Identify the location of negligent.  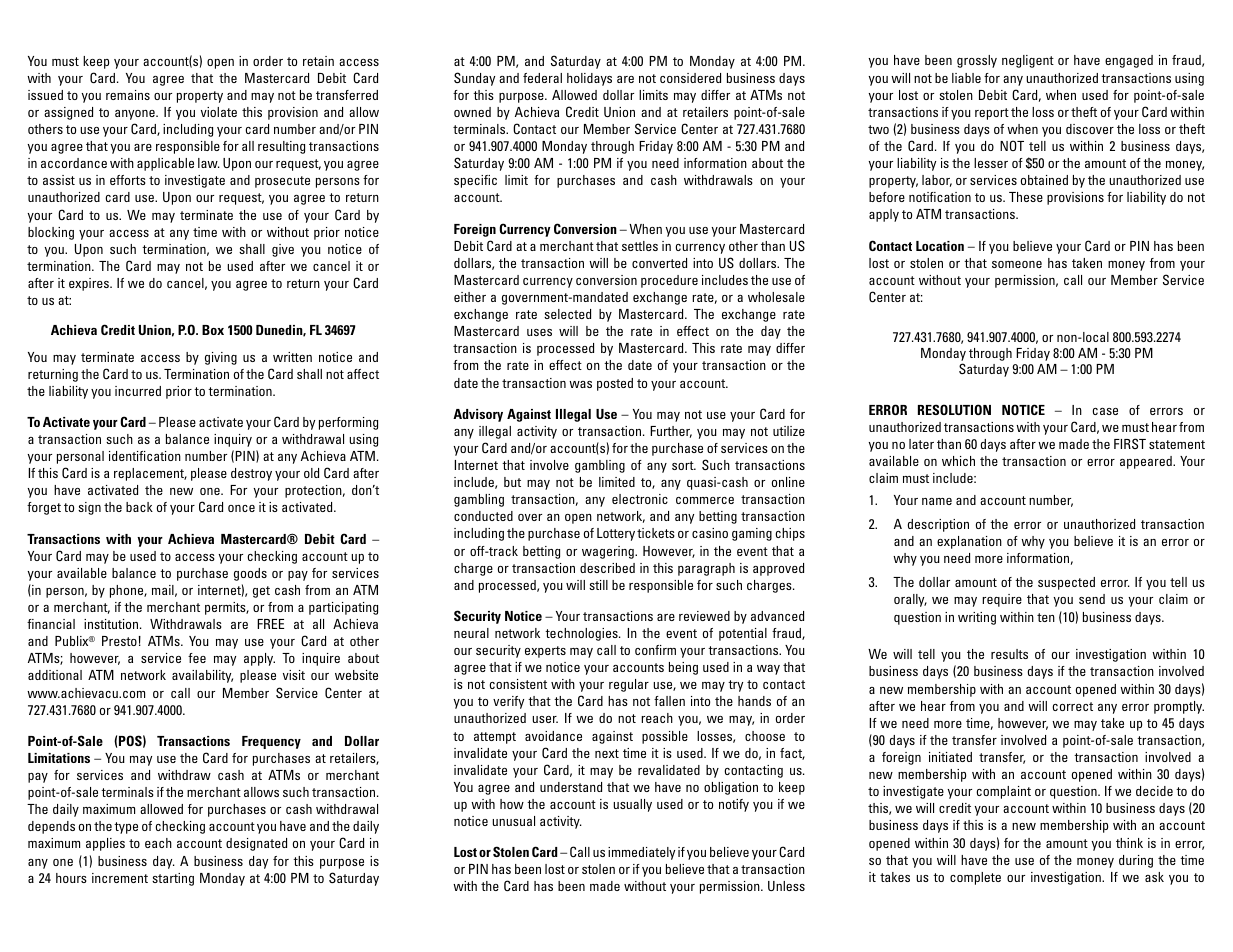
(1028, 61).
